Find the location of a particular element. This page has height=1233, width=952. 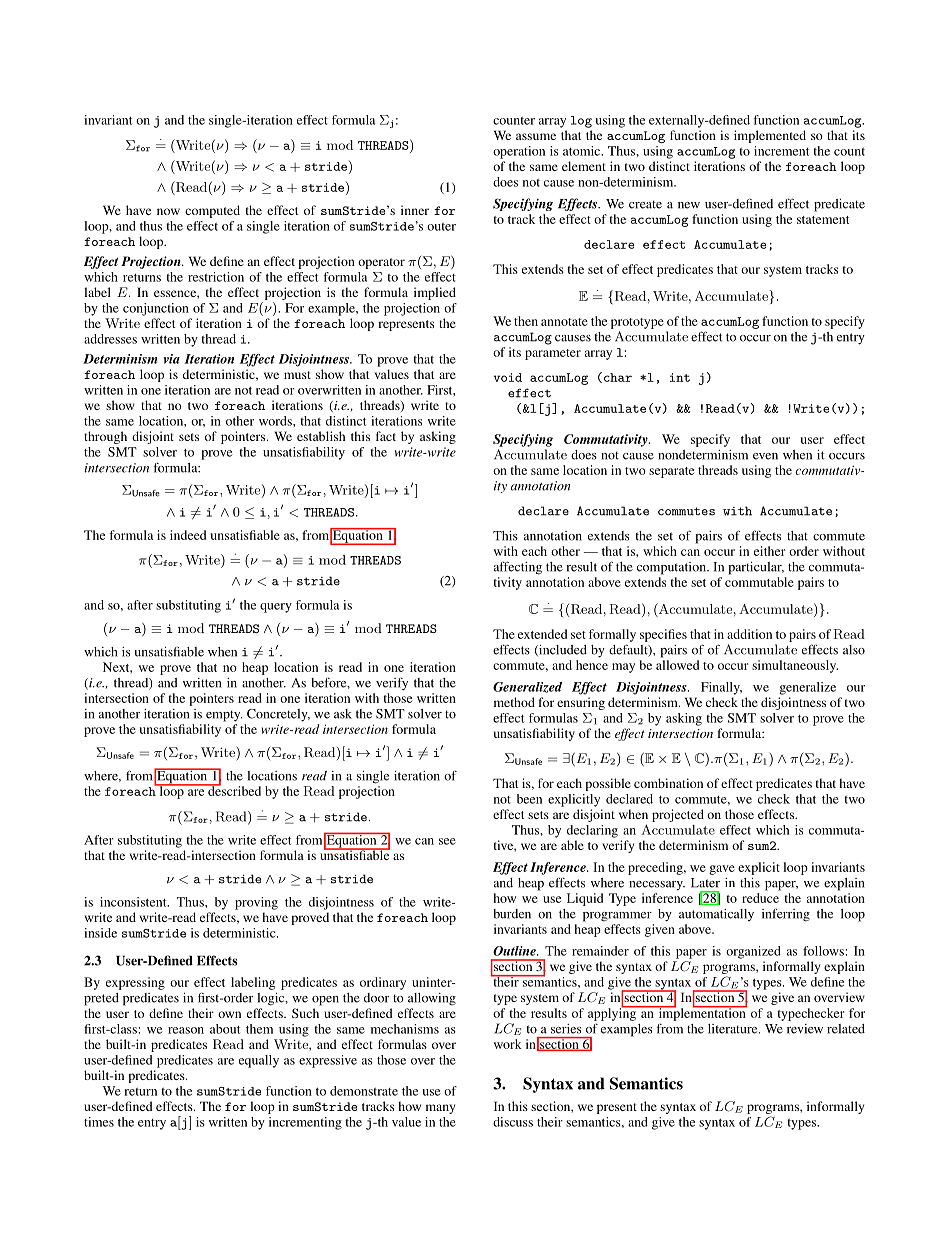

equally is located at coordinates (259, 1061).
